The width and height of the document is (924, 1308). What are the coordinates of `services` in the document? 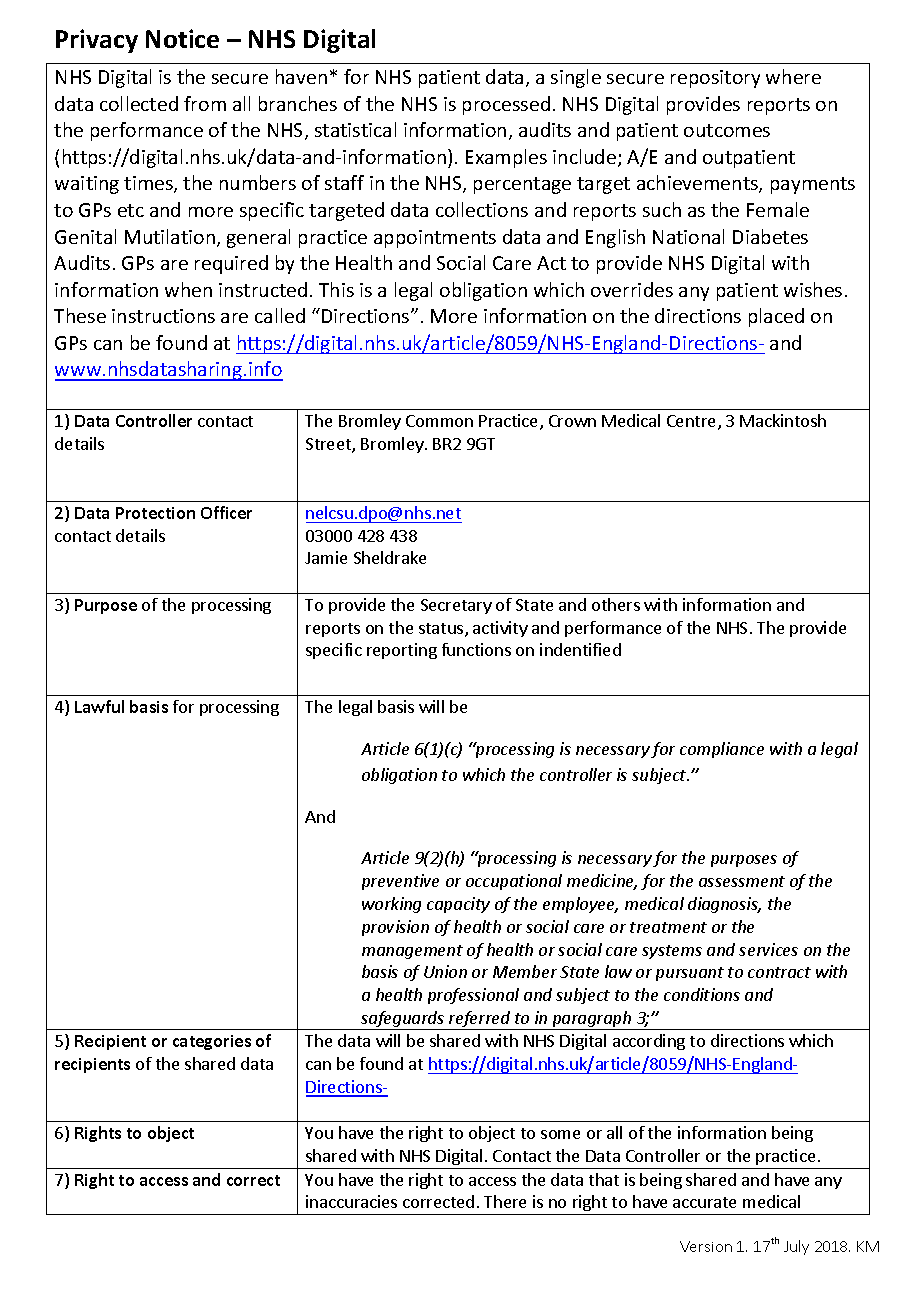 It's located at (768, 949).
